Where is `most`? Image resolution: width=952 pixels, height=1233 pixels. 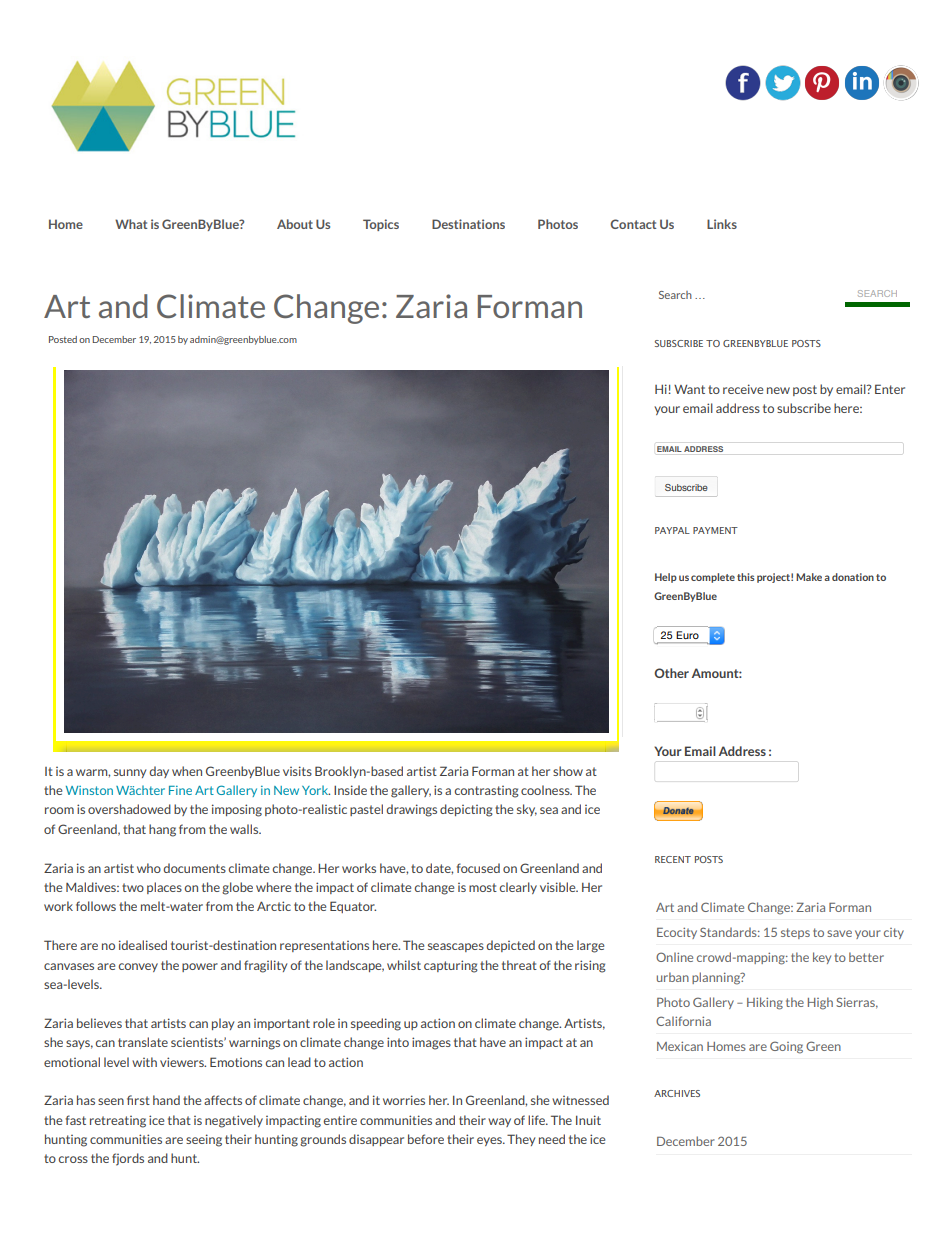
most is located at coordinates (483, 887).
